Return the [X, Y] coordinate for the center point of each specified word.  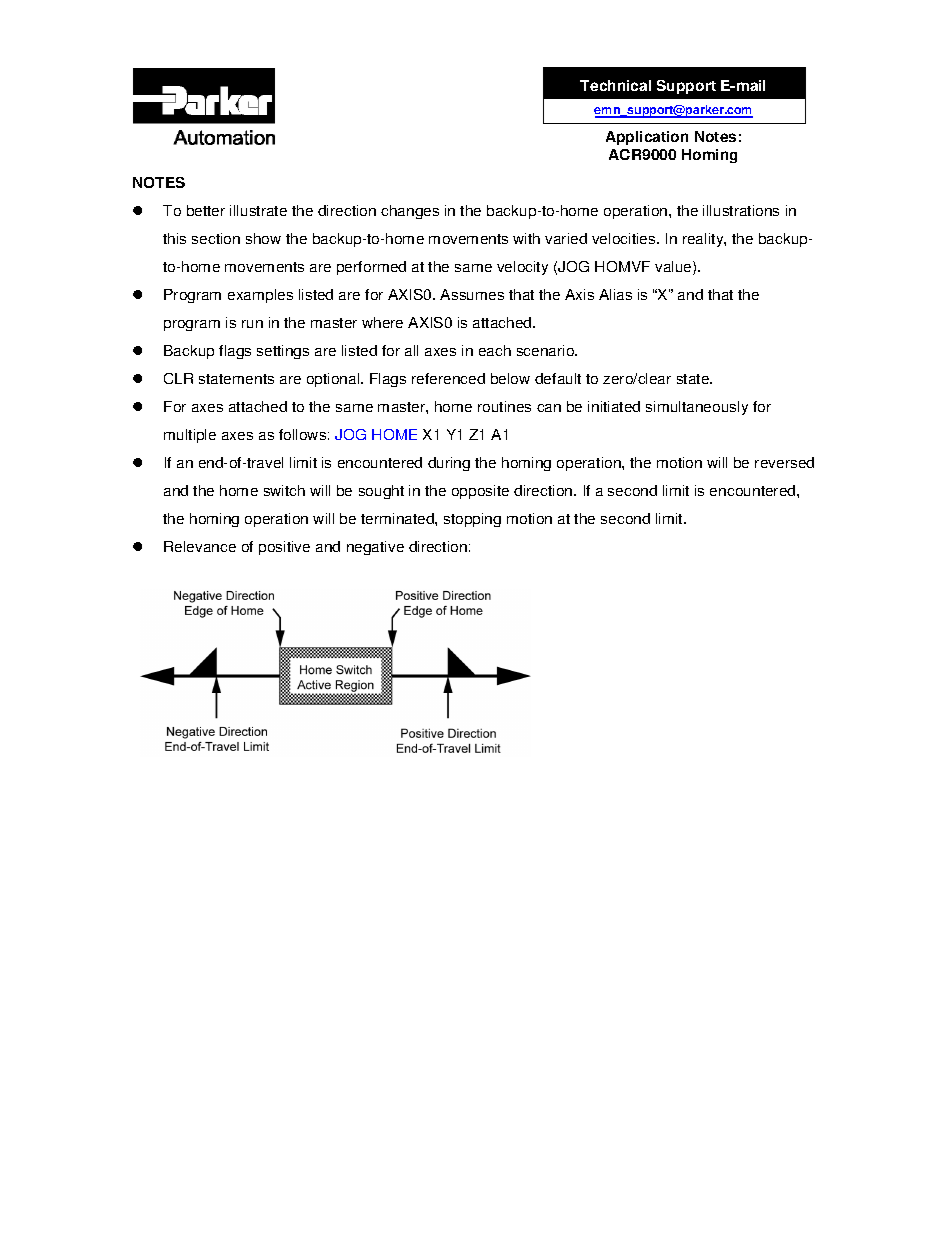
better [206, 210]
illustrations [741, 210]
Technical [615, 85]
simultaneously [697, 408]
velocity [522, 268]
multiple [190, 436]
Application [647, 138]
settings [283, 352]
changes [410, 212]
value [674, 268]
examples [260, 296]
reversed [784, 462]
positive [284, 548]
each [495, 350]
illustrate [258, 210]
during [449, 464]
